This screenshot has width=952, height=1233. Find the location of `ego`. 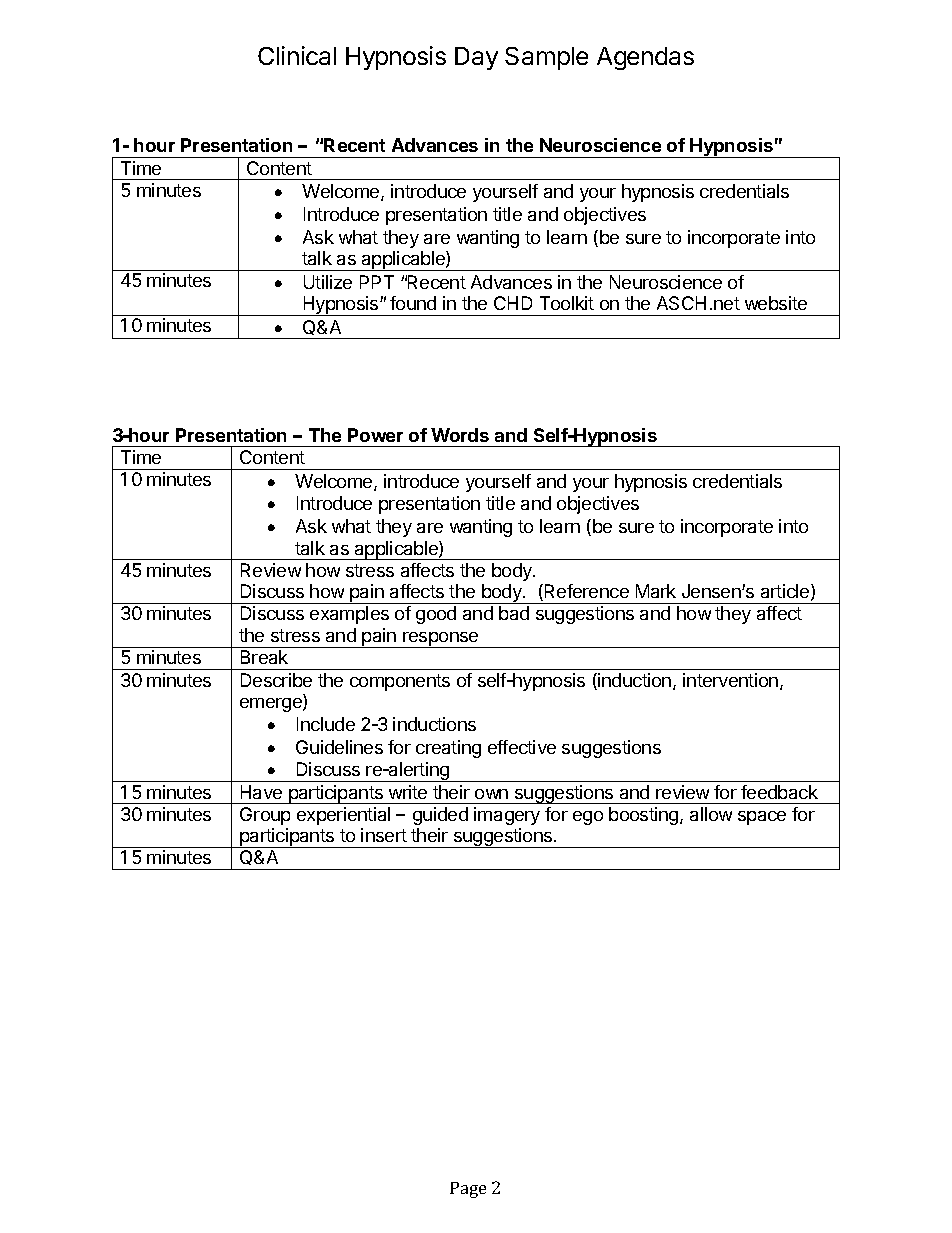

ego is located at coordinates (588, 818).
